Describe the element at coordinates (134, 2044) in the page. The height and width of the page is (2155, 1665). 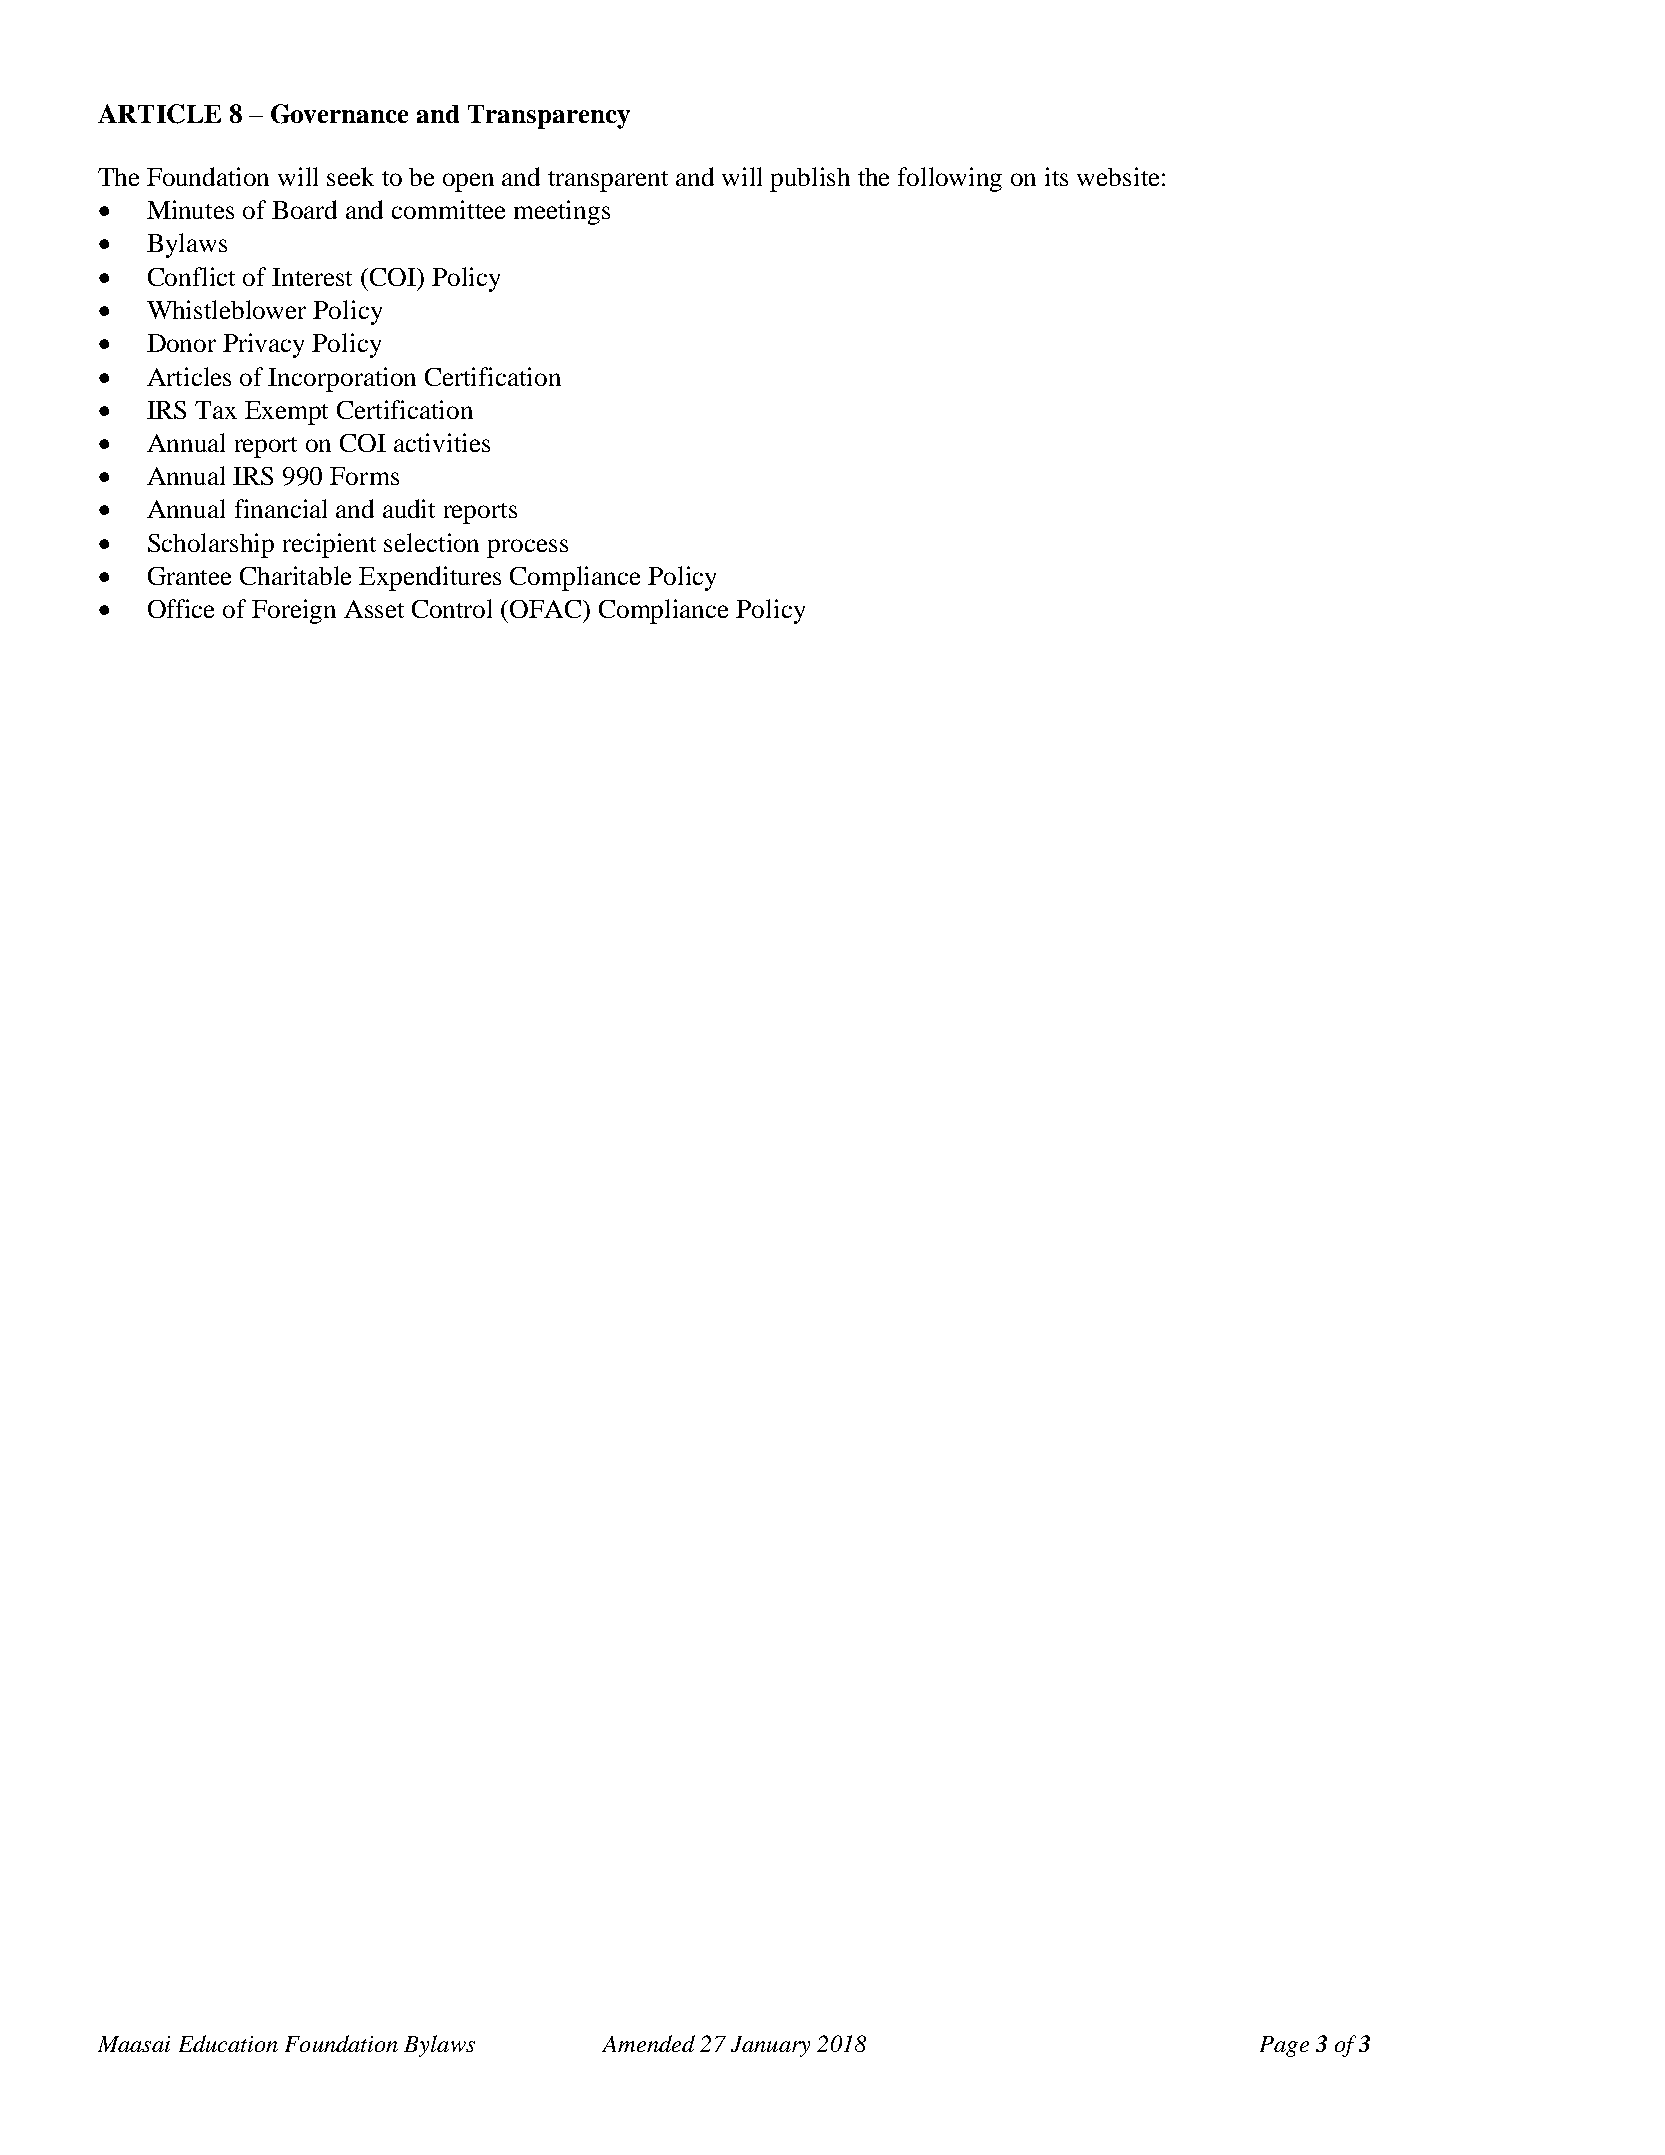
I see `Maasai` at that location.
